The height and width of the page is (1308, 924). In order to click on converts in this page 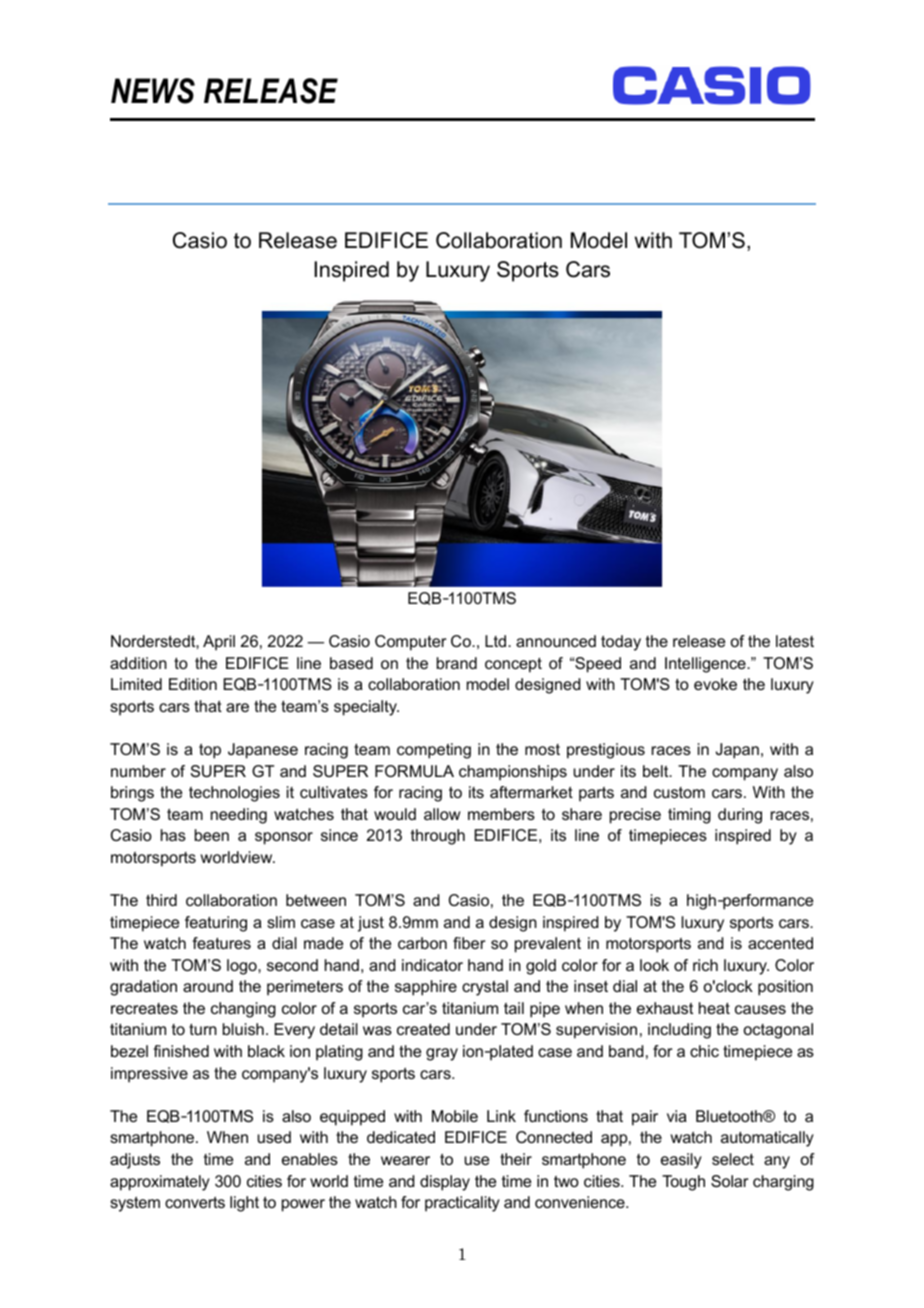, I will do `click(195, 1202)`.
